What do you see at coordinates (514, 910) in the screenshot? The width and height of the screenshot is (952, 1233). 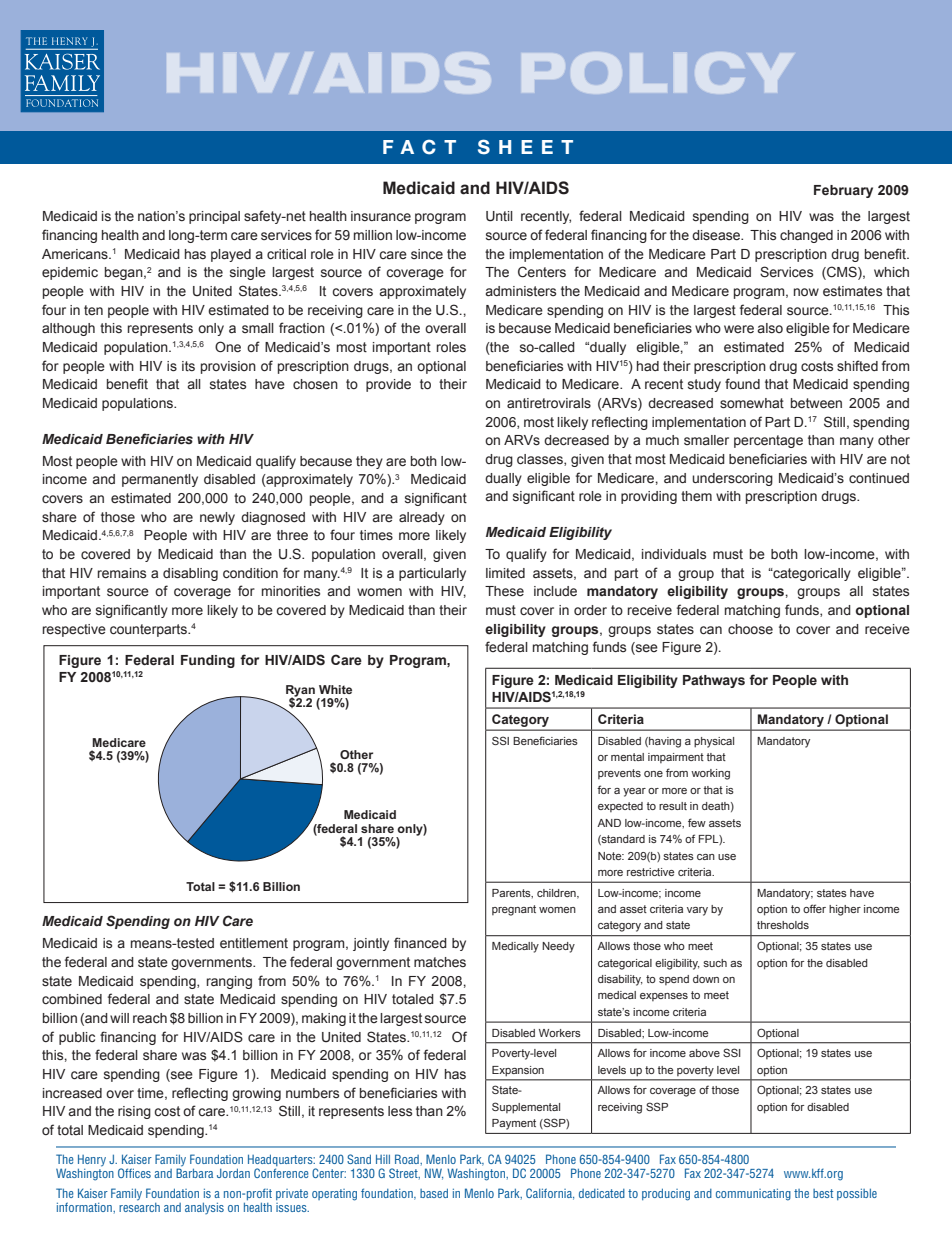 I see `pregnant` at bounding box center [514, 910].
